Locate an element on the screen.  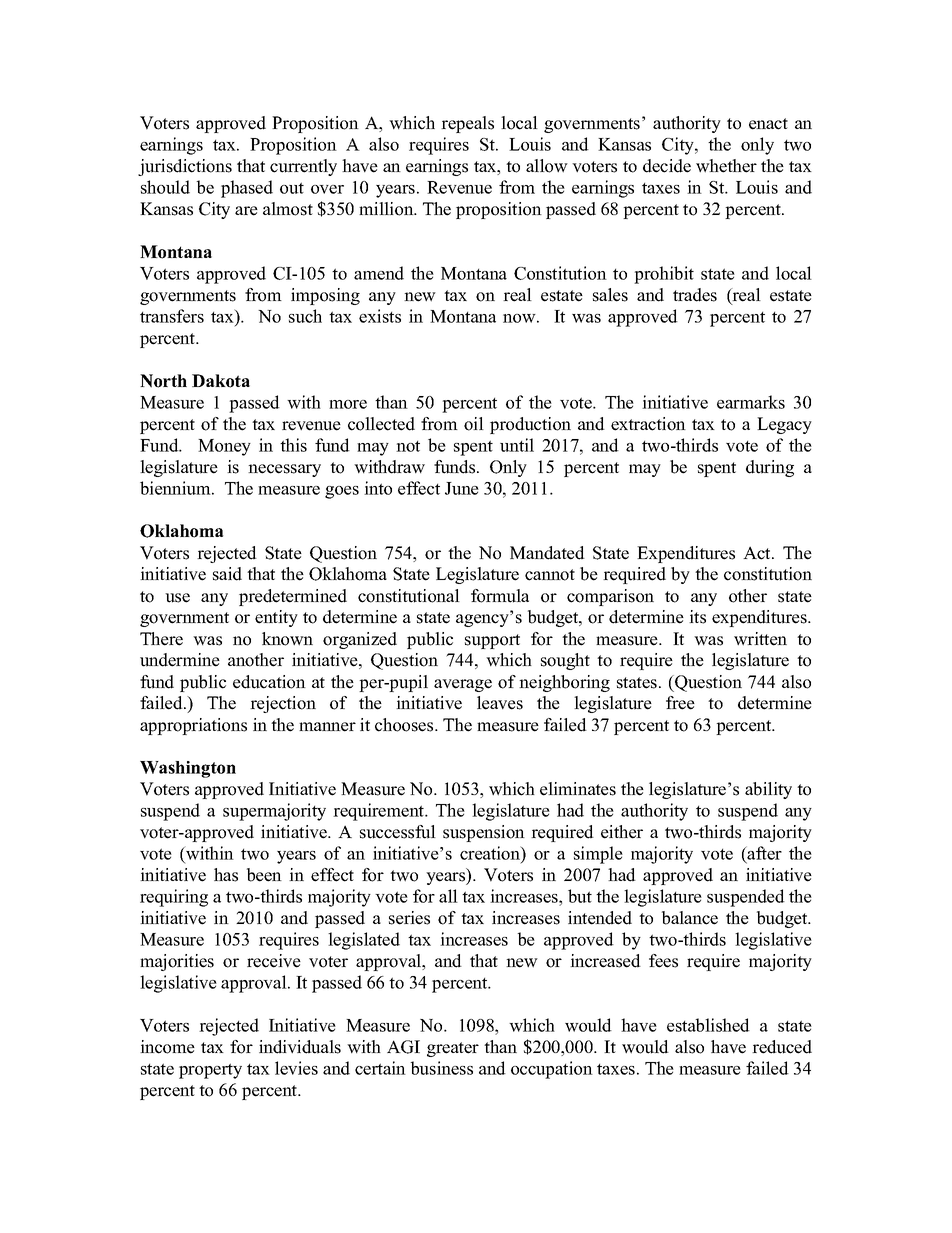
its is located at coordinates (697, 617).
